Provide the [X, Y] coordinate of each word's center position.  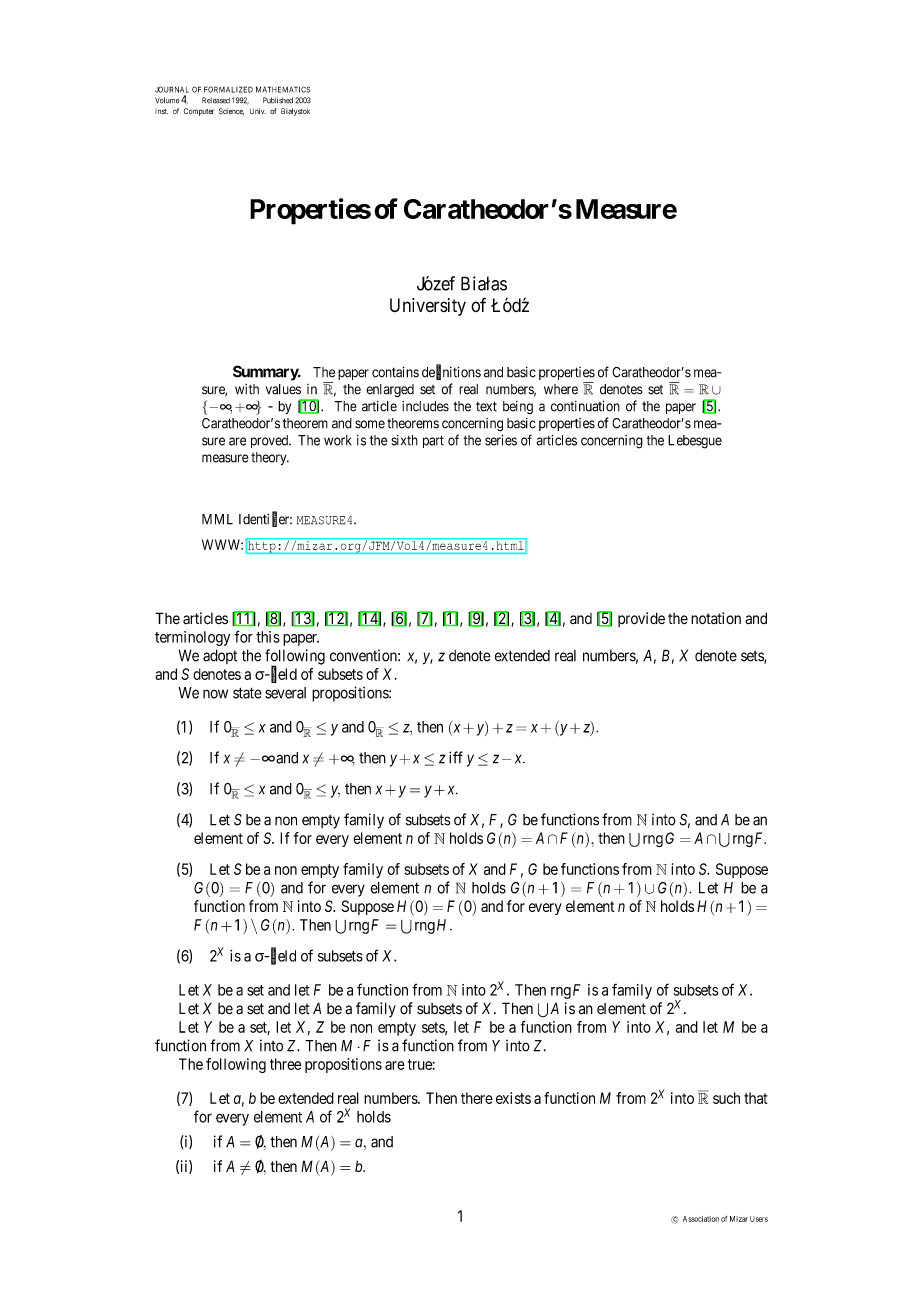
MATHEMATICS [283, 89]
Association [701, 1219]
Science [231, 112]
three [286, 1064]
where [561, 389]
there [477, 1098]
